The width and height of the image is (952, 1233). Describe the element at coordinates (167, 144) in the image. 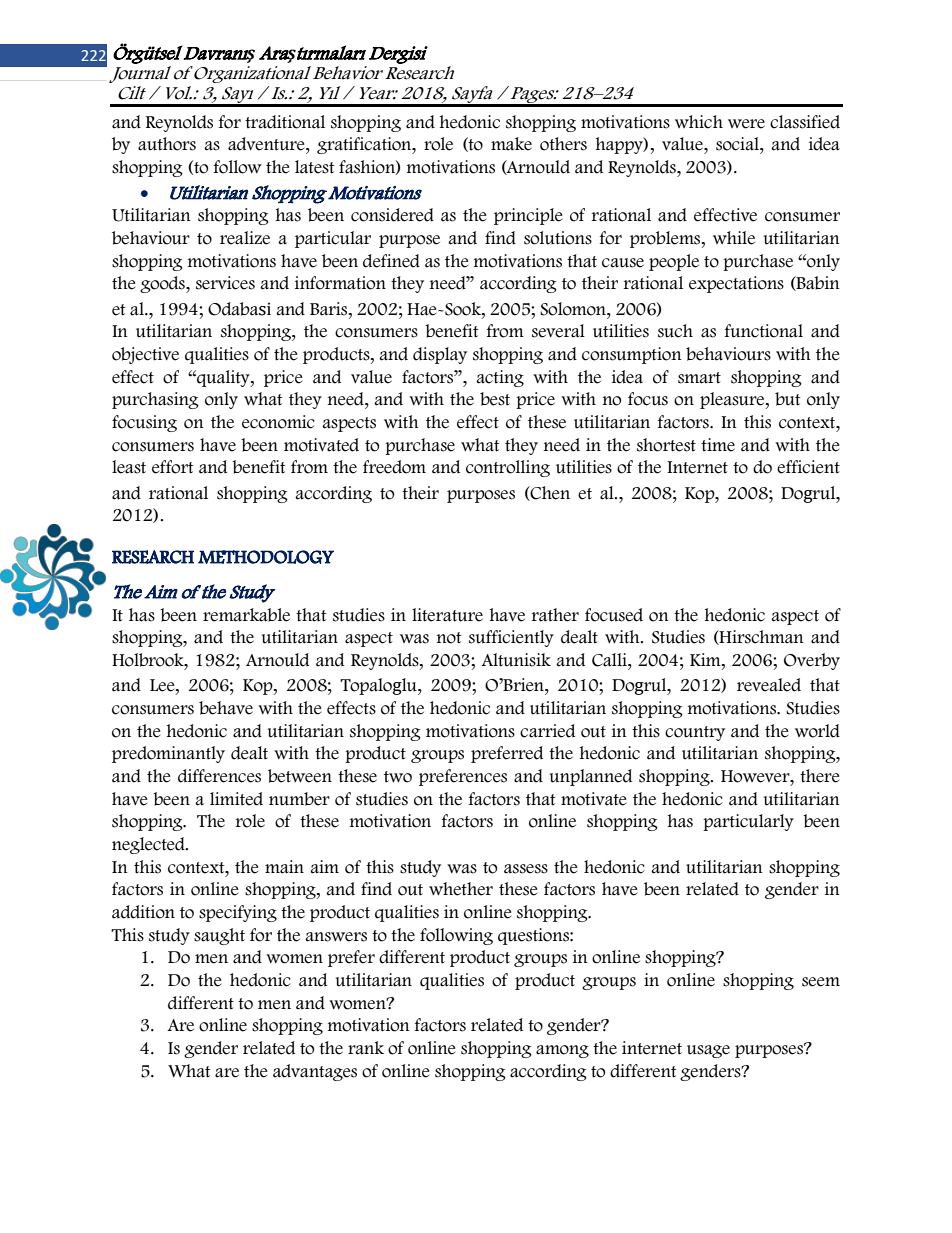

I see `authors` at that location.
